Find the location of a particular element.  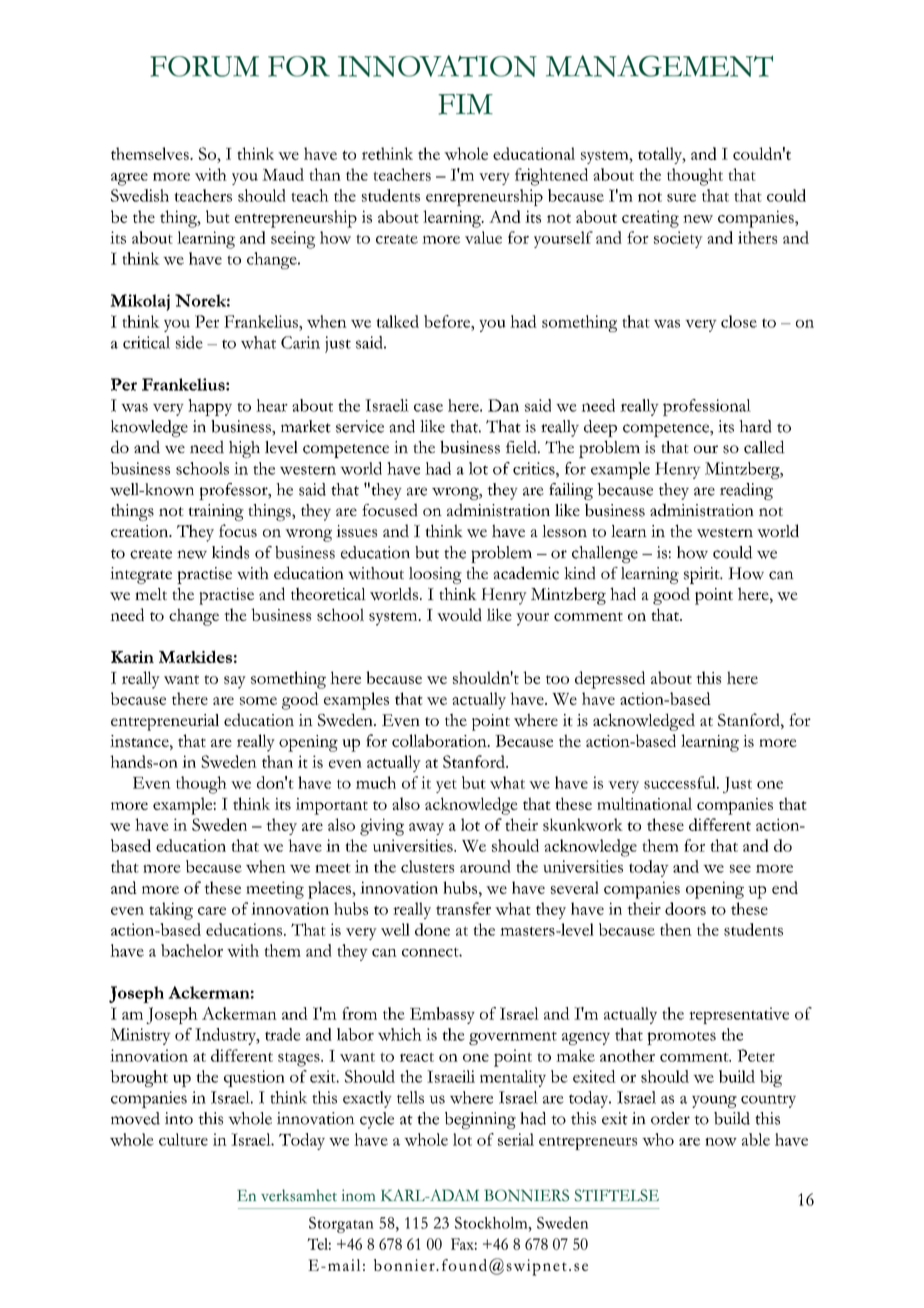

sure is located at coordinates (681, 197).
